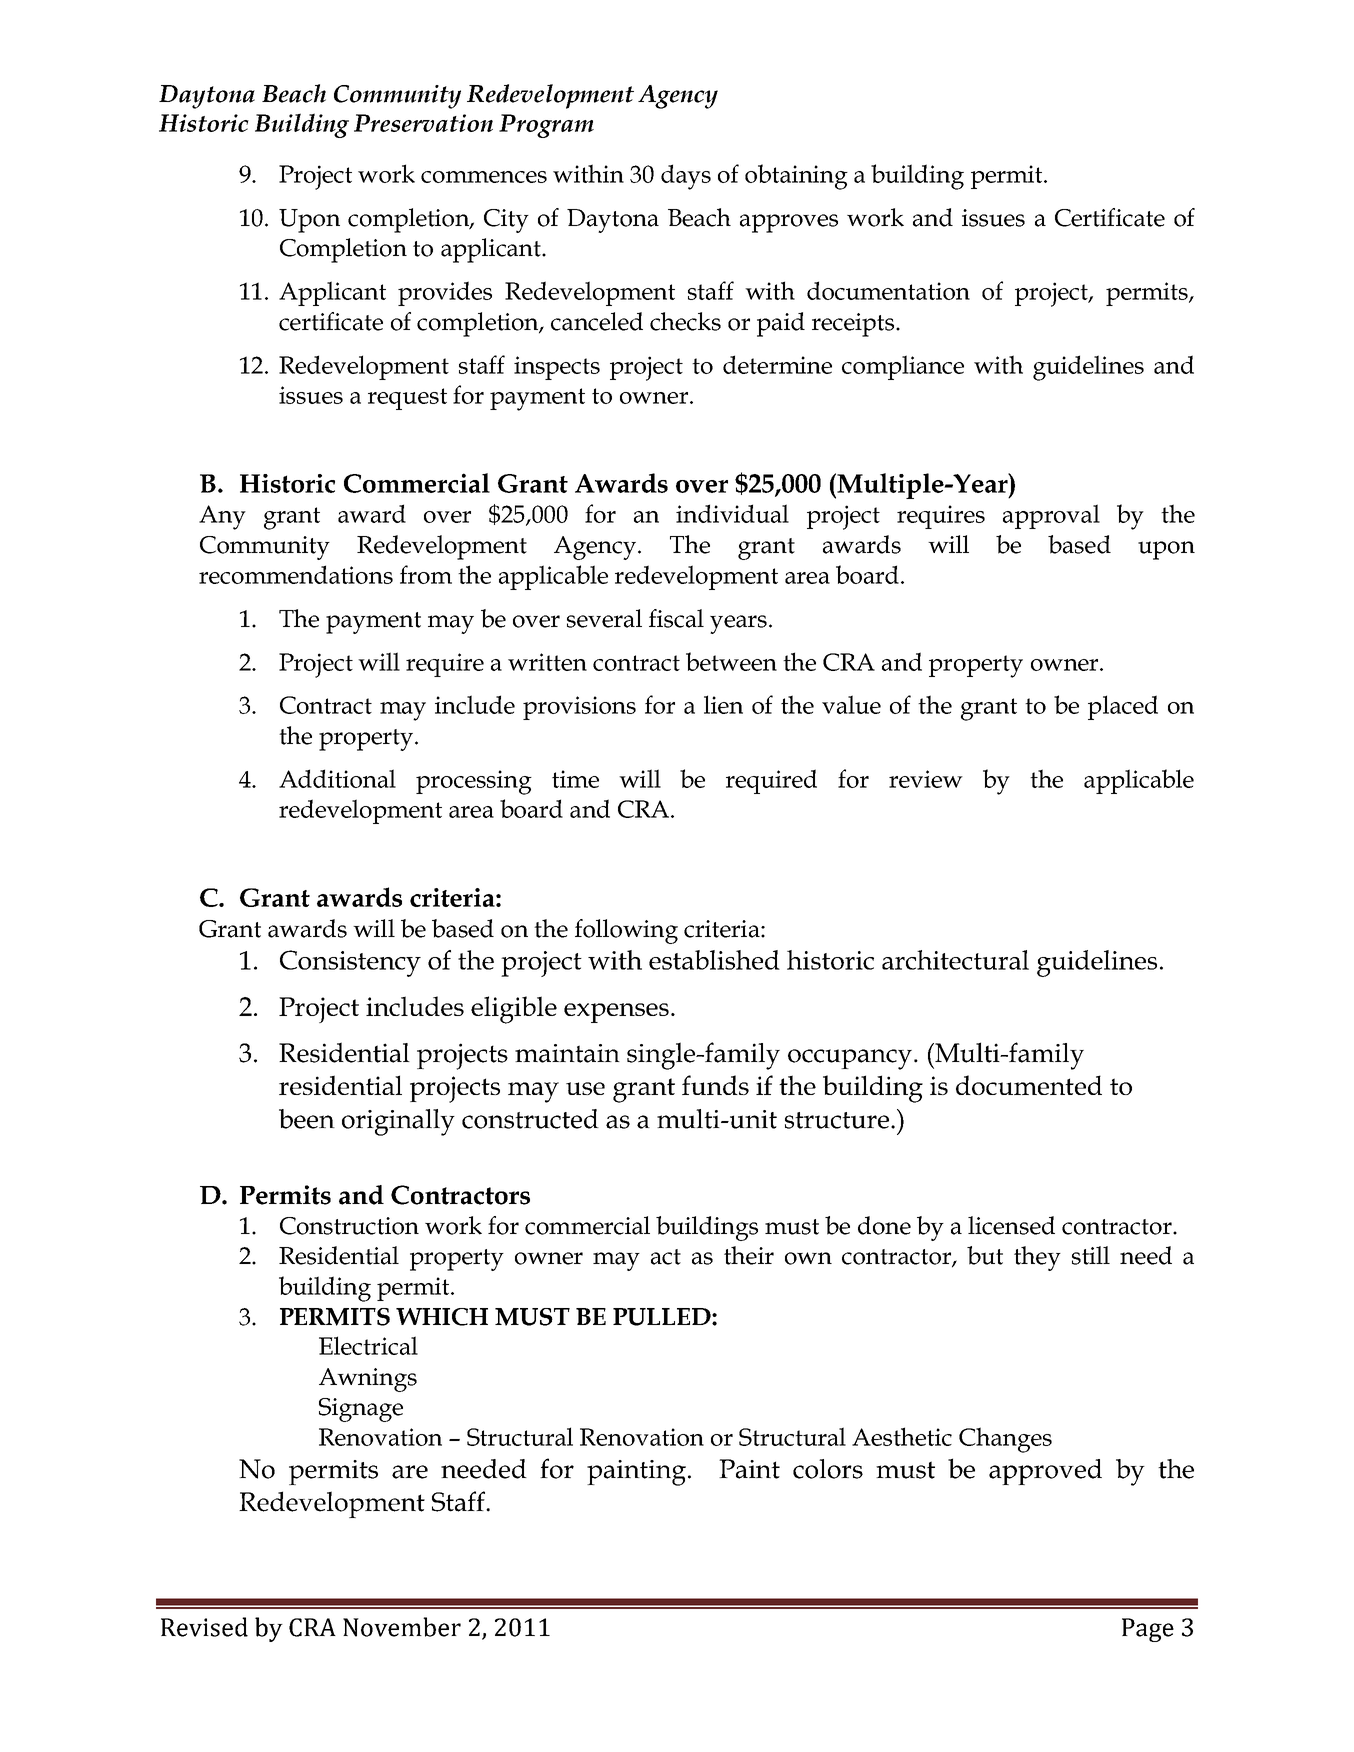  What do you see at coordinates (888, 290) in the screenshot?
I see `documentation` at bounding box center [888, 290].
